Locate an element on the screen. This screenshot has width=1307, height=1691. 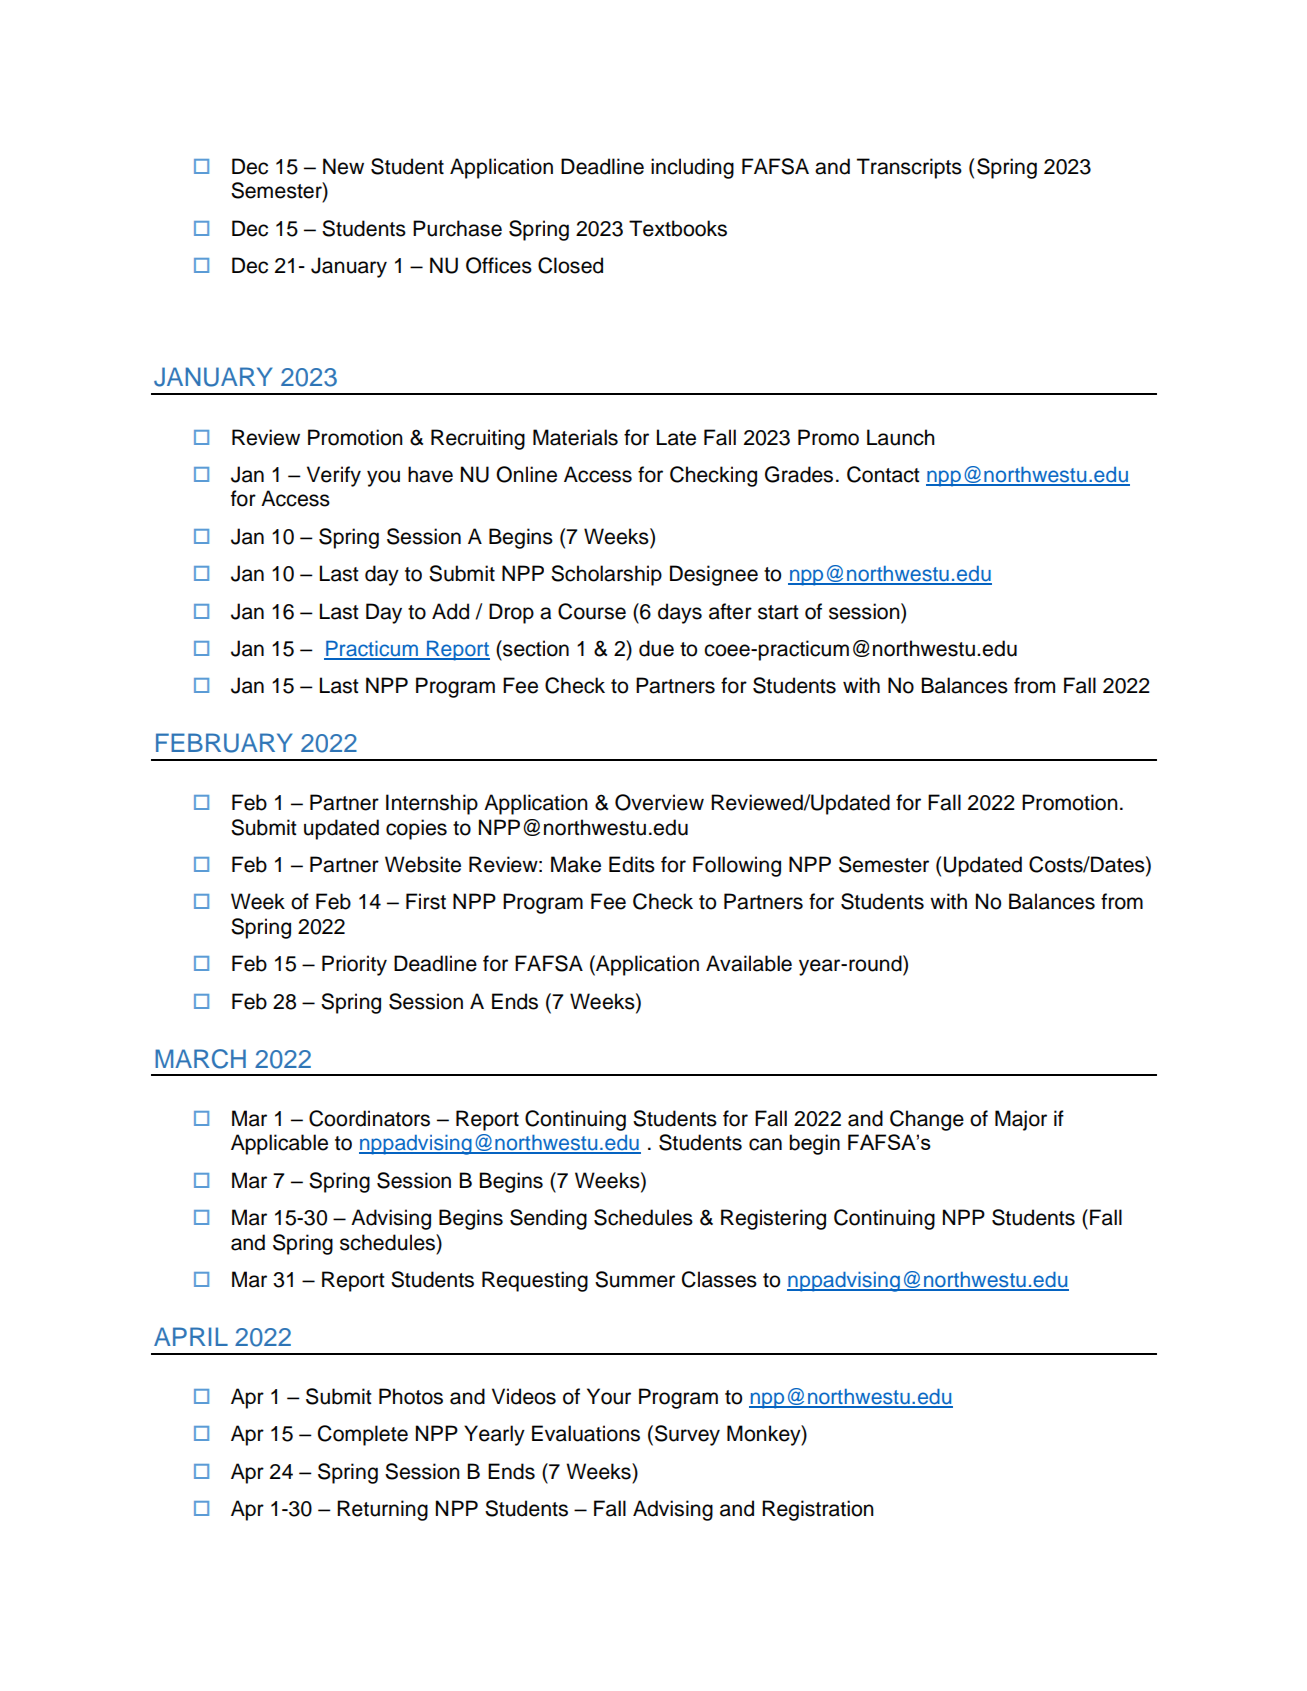
Edits is located at coordinates (632, 864).
